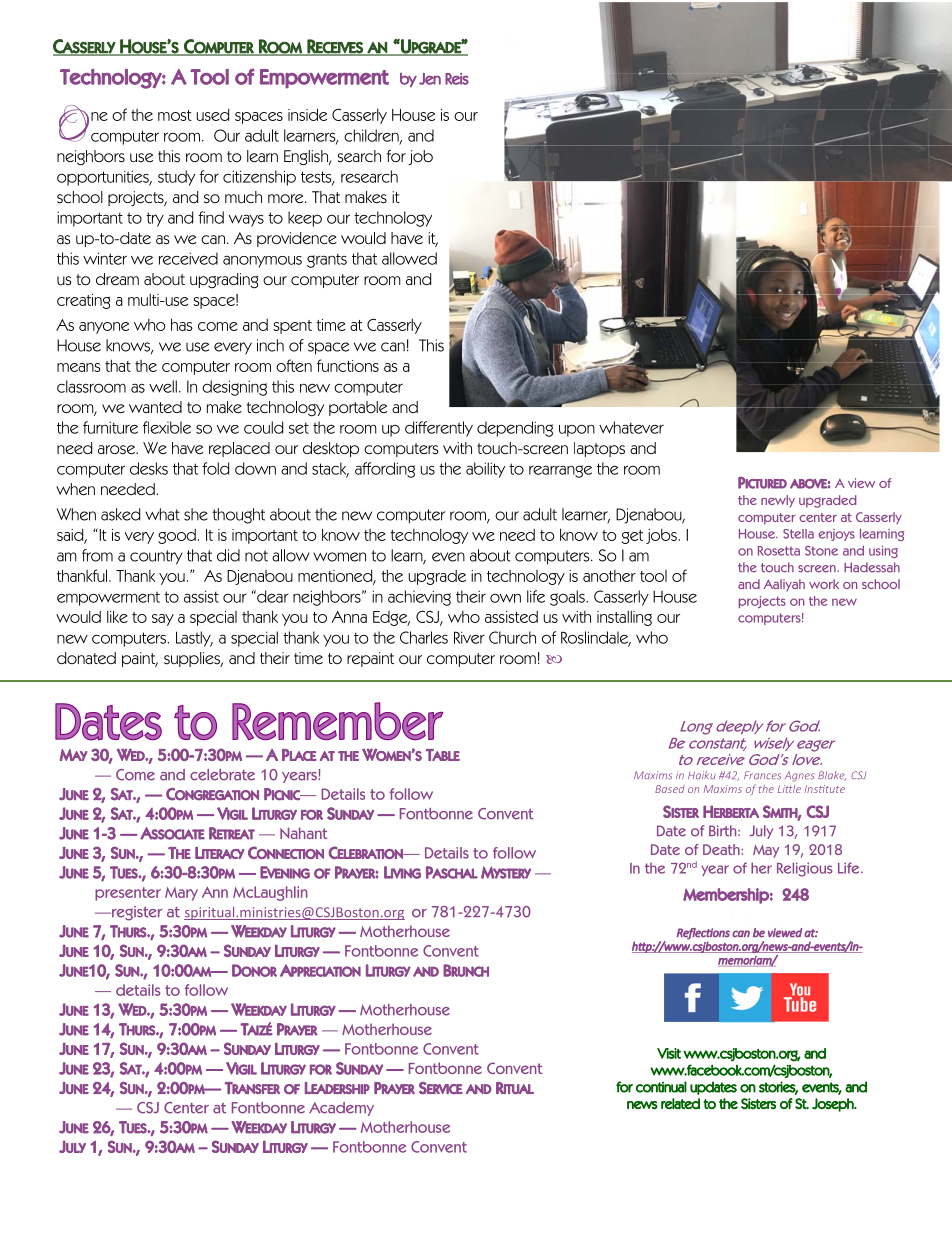 The image size is (952, 1233). I want to click on say, so click(163, 620).
